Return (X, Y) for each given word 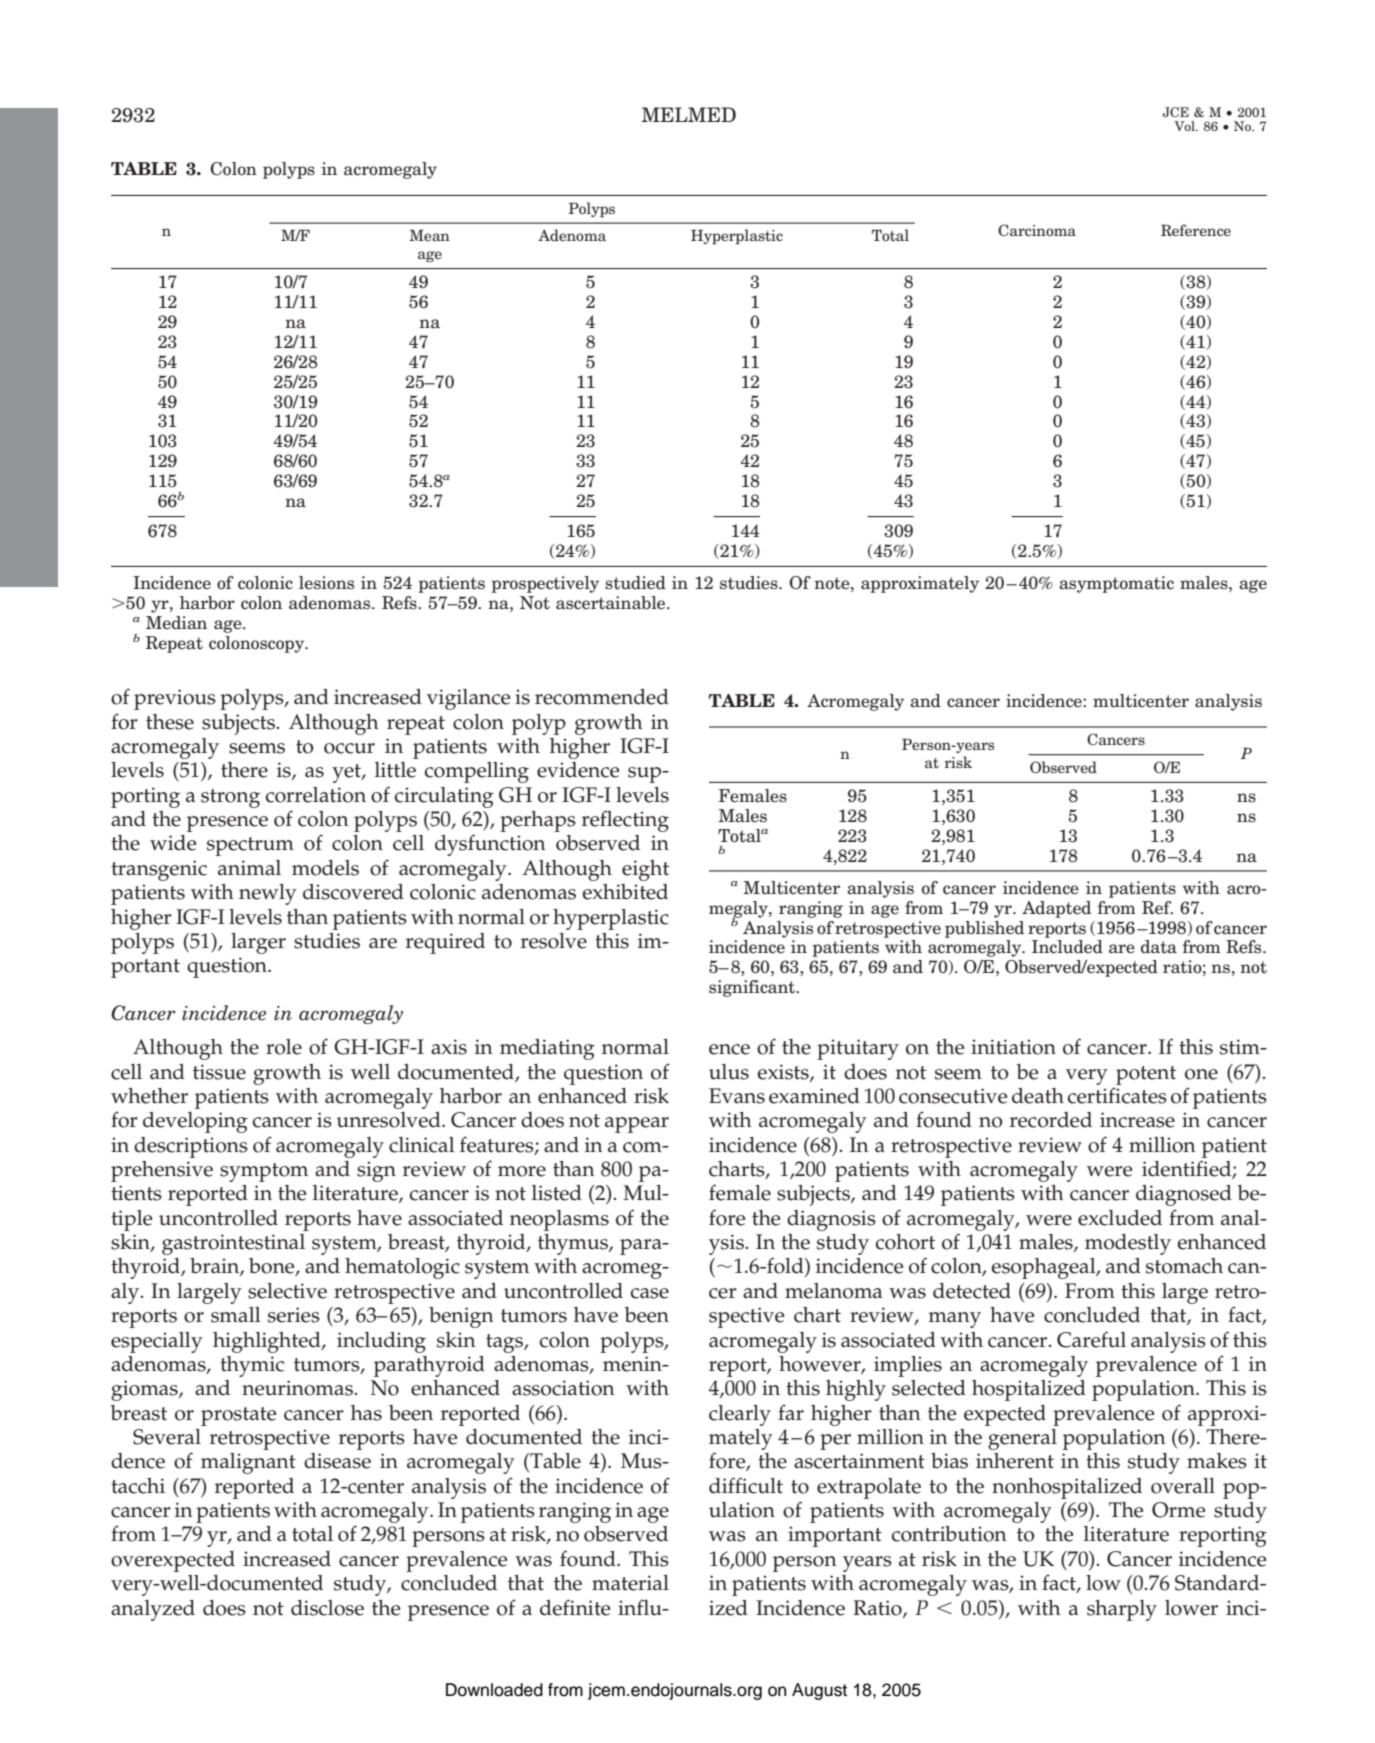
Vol (1185, 126)
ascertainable (612, 603)
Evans (737, 1096)
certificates (1117, 1095)
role (284, 1047)
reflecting (625, 821)
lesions (326, 583)
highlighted (268, 1342)
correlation (316, 795)
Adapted (1056, 909)
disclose (327, 1608)
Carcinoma (1037, 230)
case (650, 1293)
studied (635, 583)
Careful (1091, 1339)
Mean (429, 235)
